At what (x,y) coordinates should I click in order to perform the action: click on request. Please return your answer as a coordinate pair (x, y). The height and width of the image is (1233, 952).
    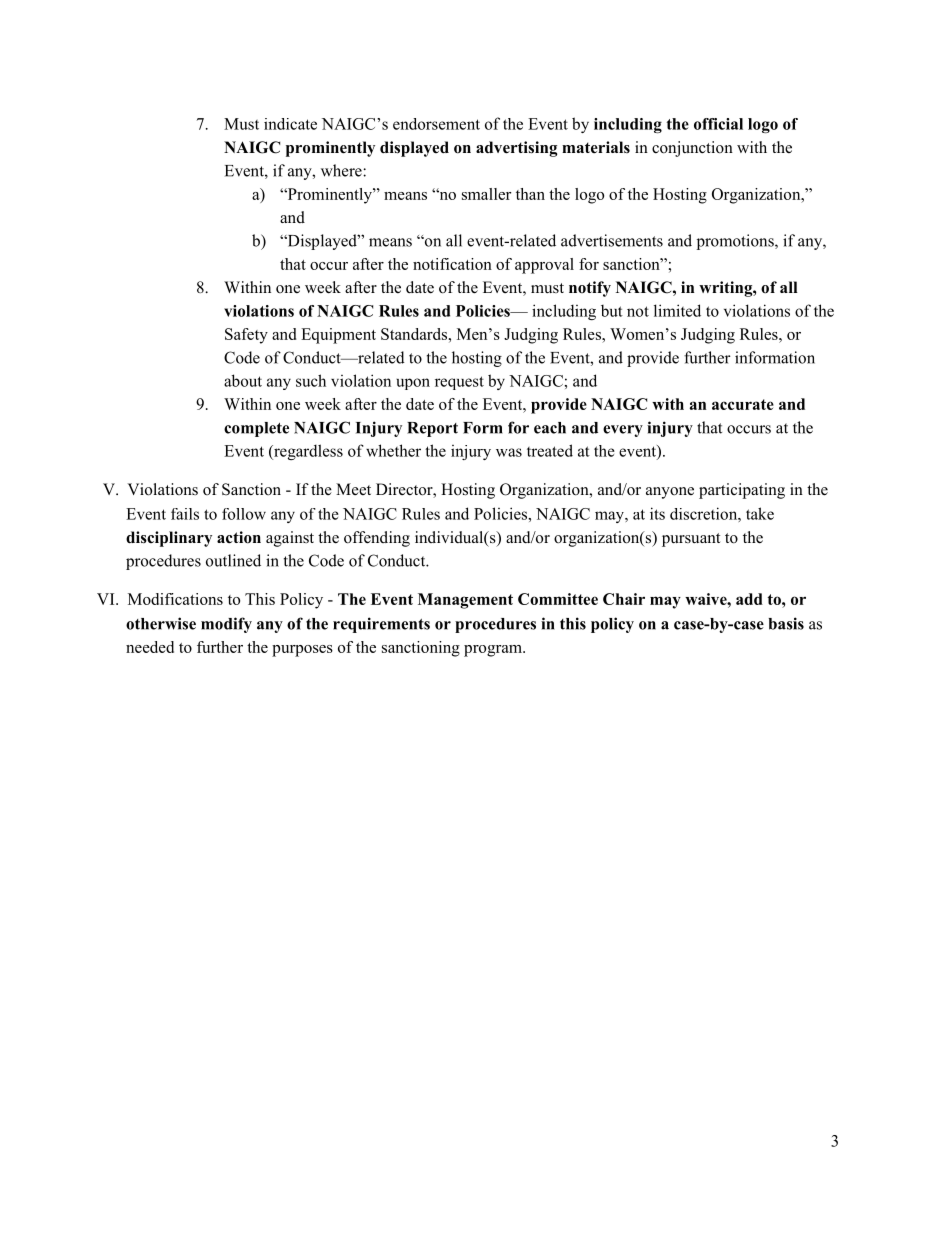
    Looking at the image, I should click on (459, 383).
